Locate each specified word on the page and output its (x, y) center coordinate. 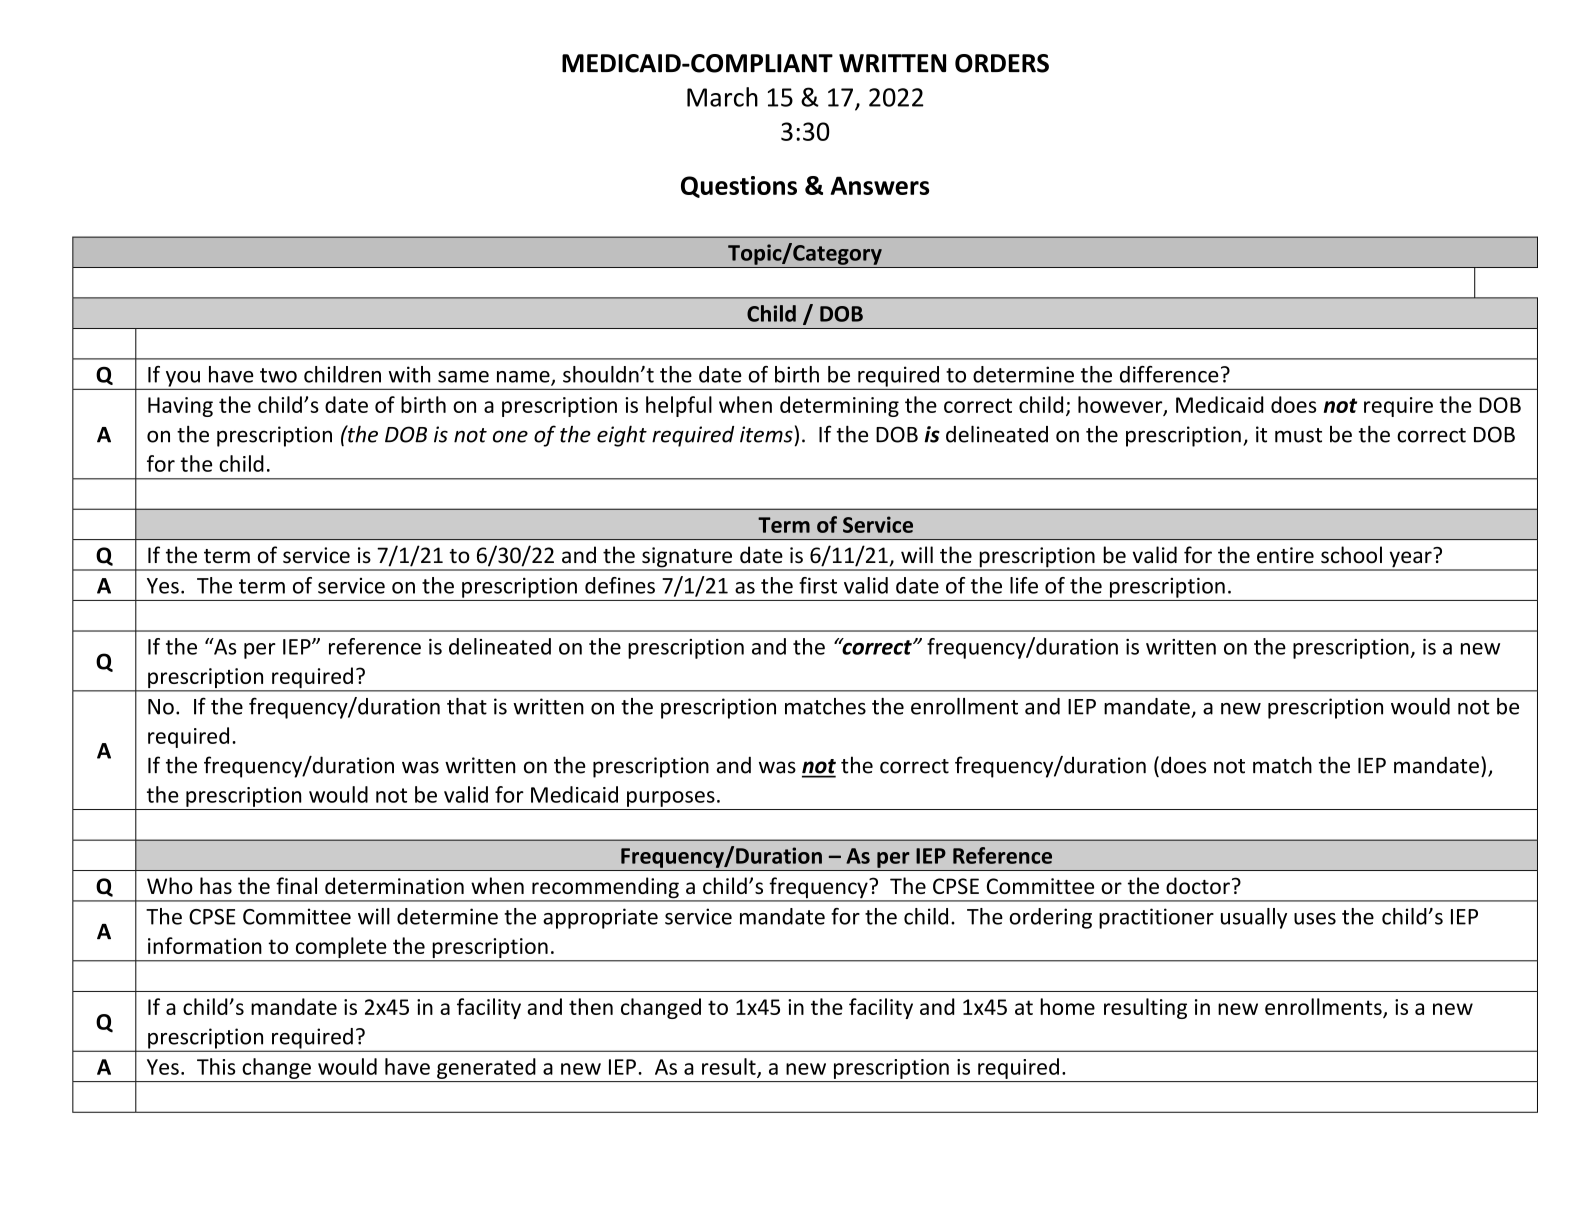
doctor (1198, 885)
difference (1169, 374)
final (296, 885)
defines (620, 585)
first (818, 585)
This (216, 1066)
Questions (739, 187)
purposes (671, 799)
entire (1285, 555)
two (278, 375)
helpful (679, 406)
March (722, 97)
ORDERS (1002, 63)
